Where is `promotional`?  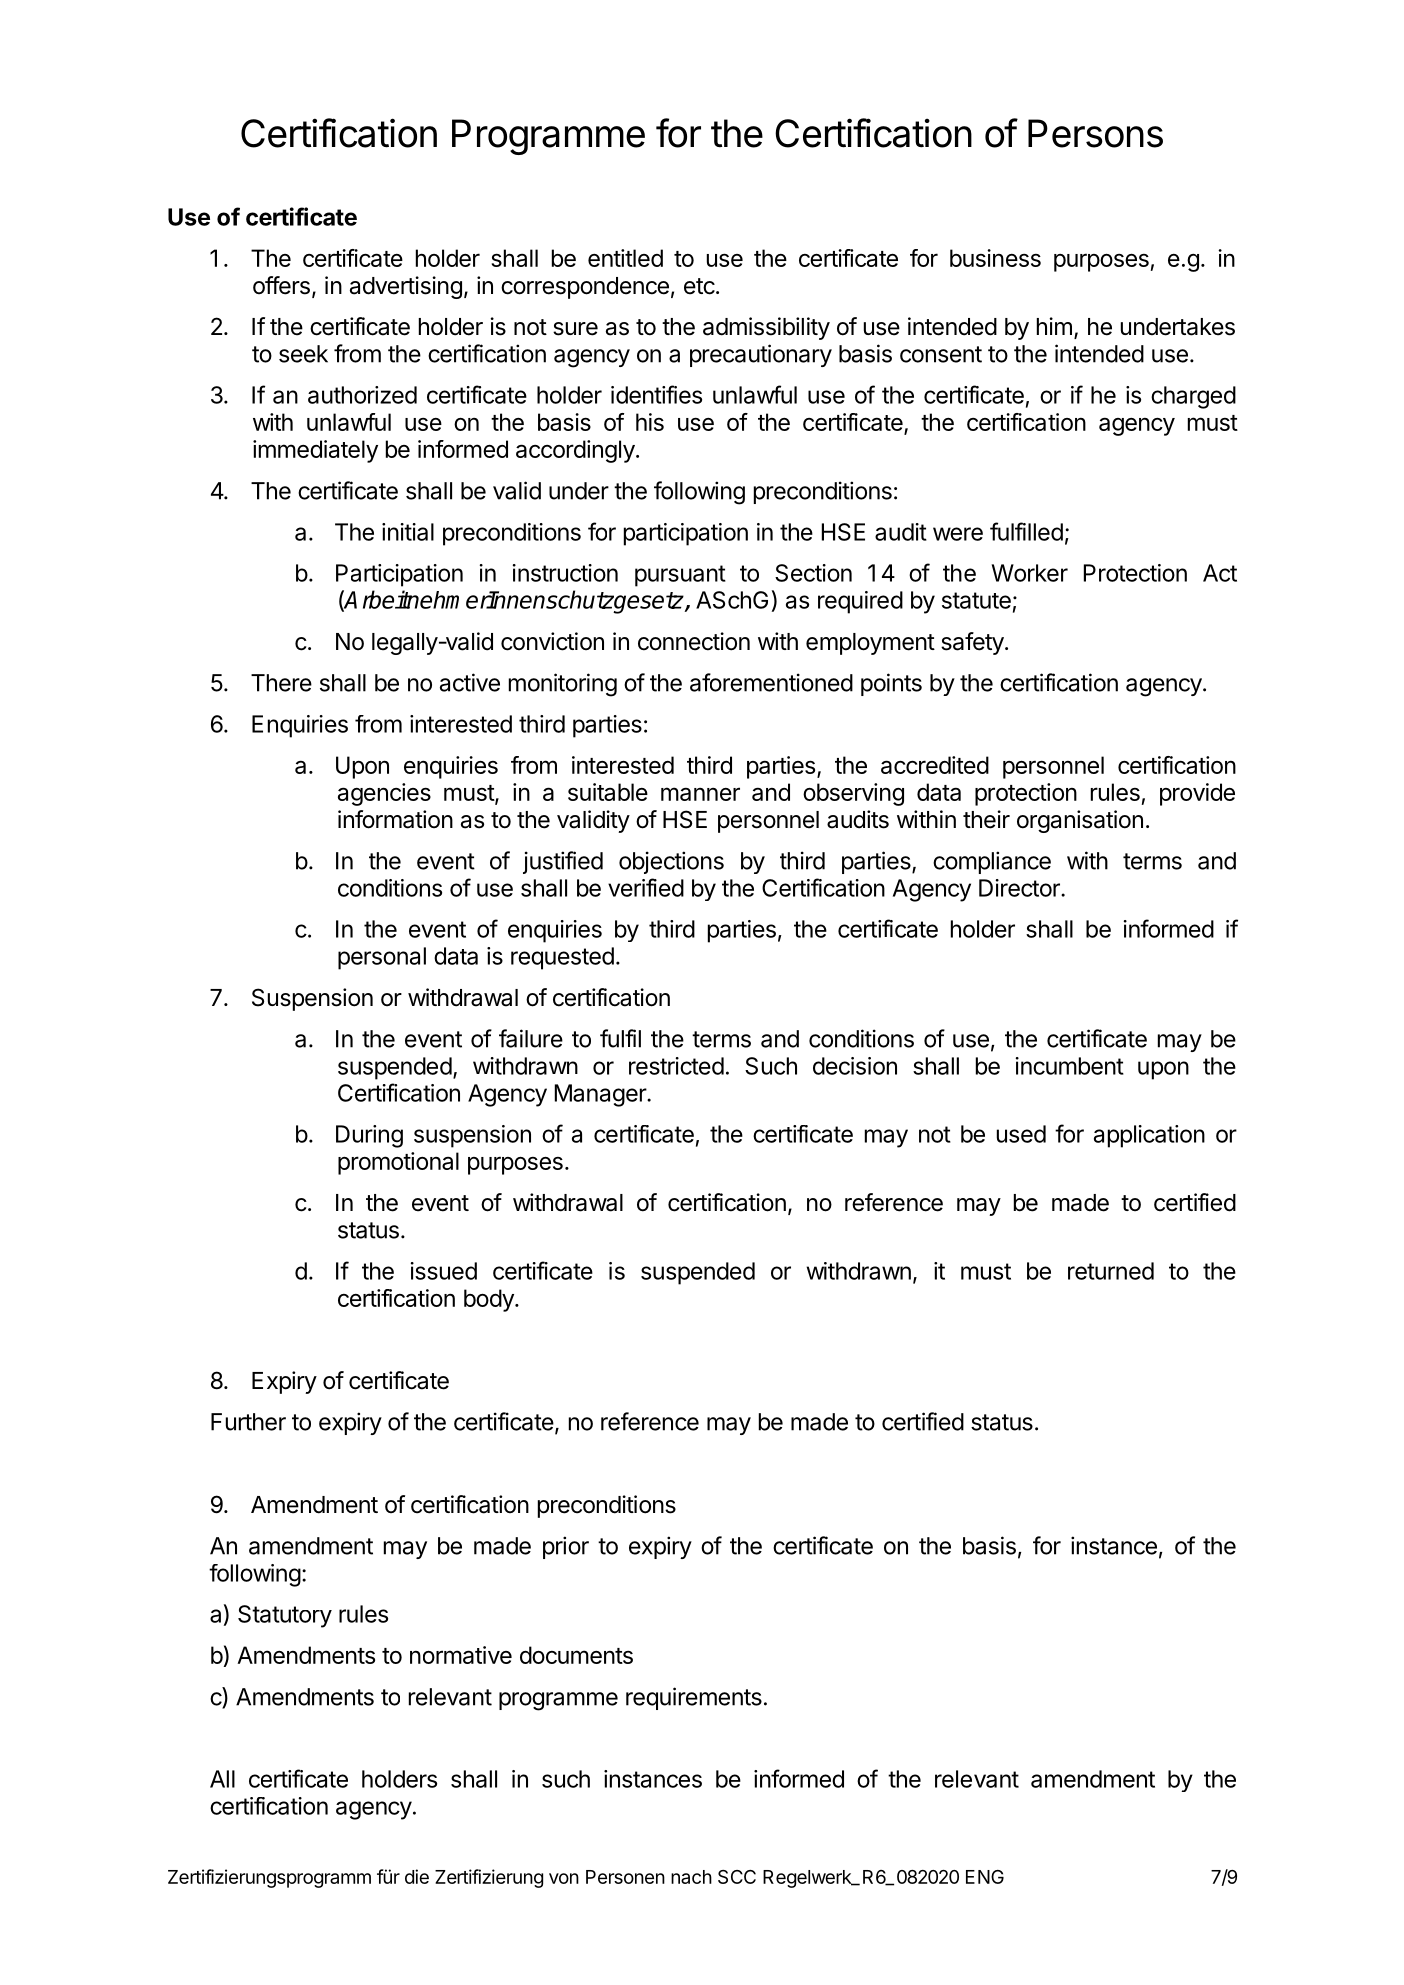 promotional is located at coordinates (398, 1163).
